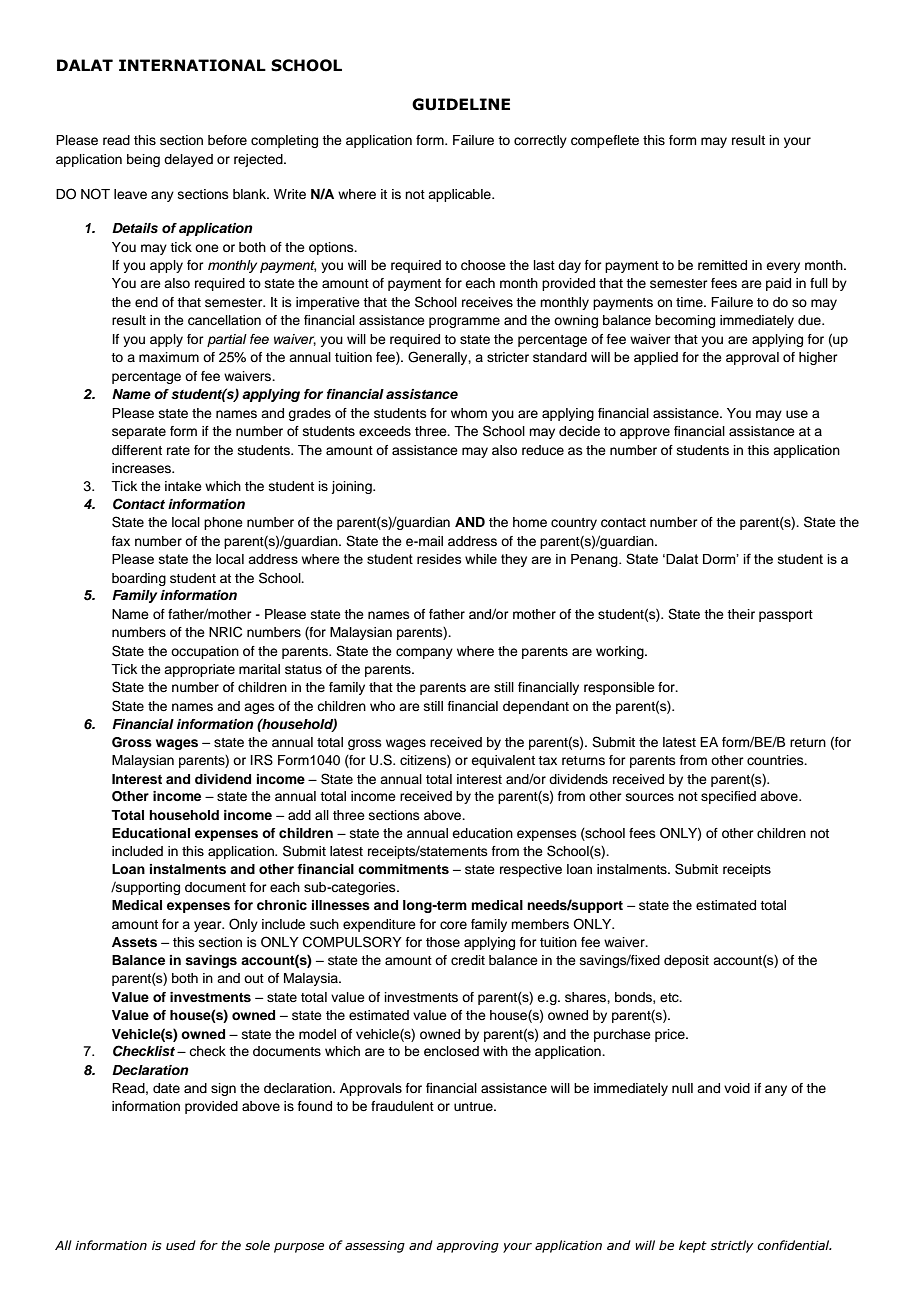 The width and height of the screenshot is (924, 1307). What do you see at coordinates (645, 433) in the screenshot?
I see `approve` at bounding box center [645, 433].
